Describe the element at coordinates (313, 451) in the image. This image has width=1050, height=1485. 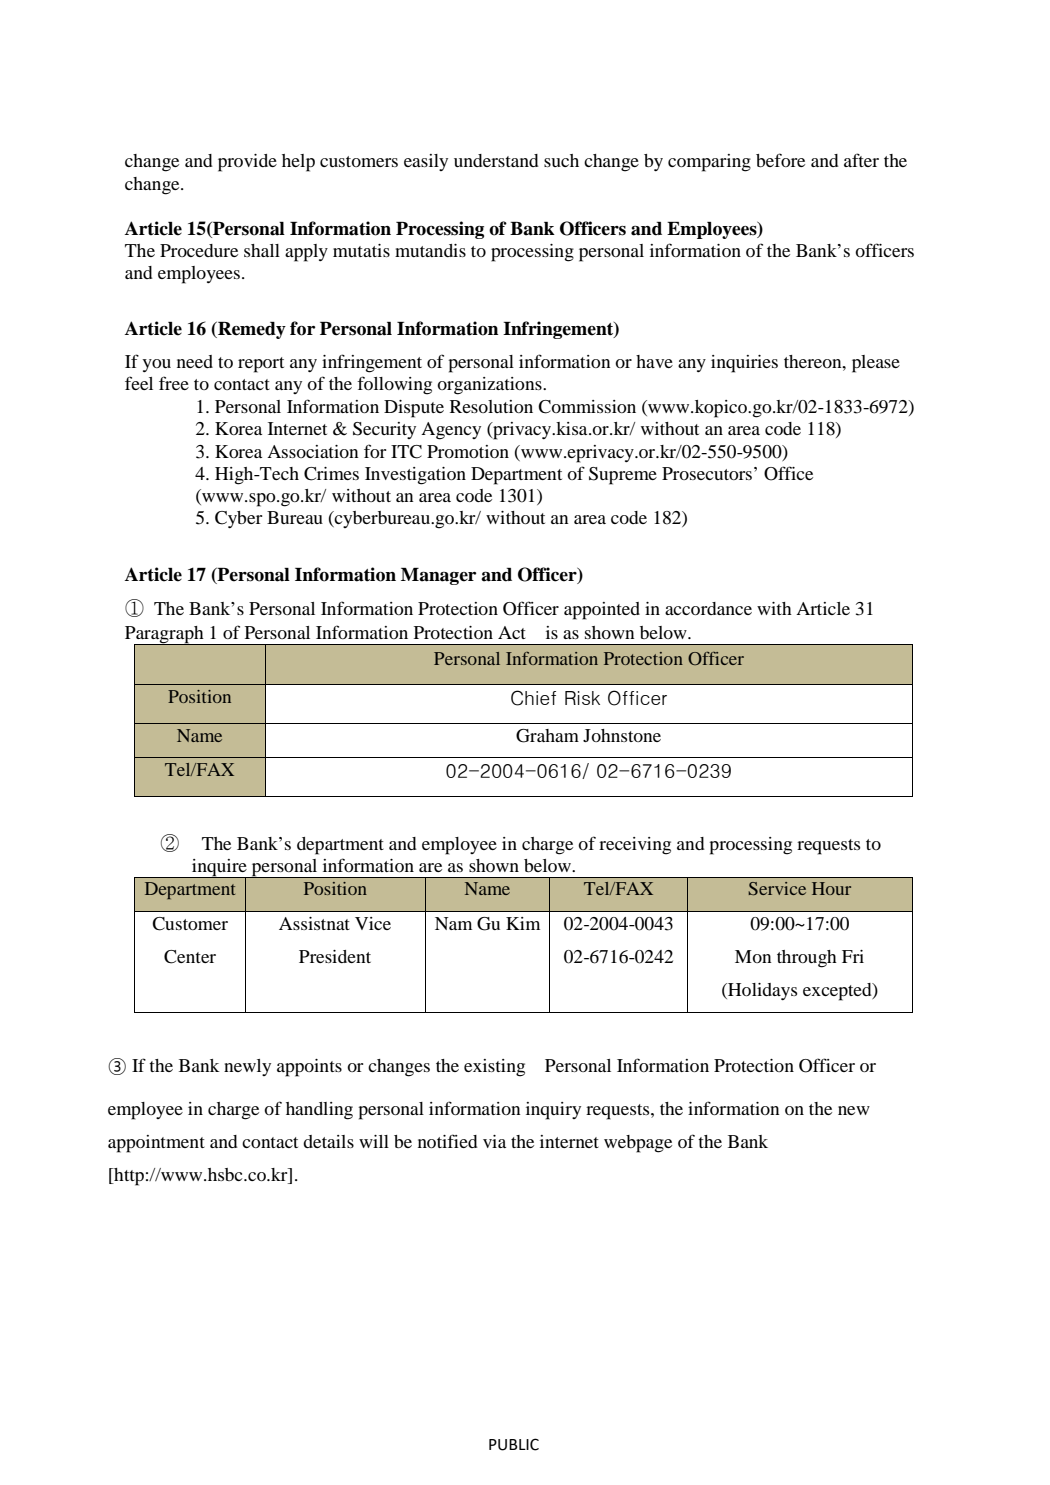
I see `Association` at that location.
